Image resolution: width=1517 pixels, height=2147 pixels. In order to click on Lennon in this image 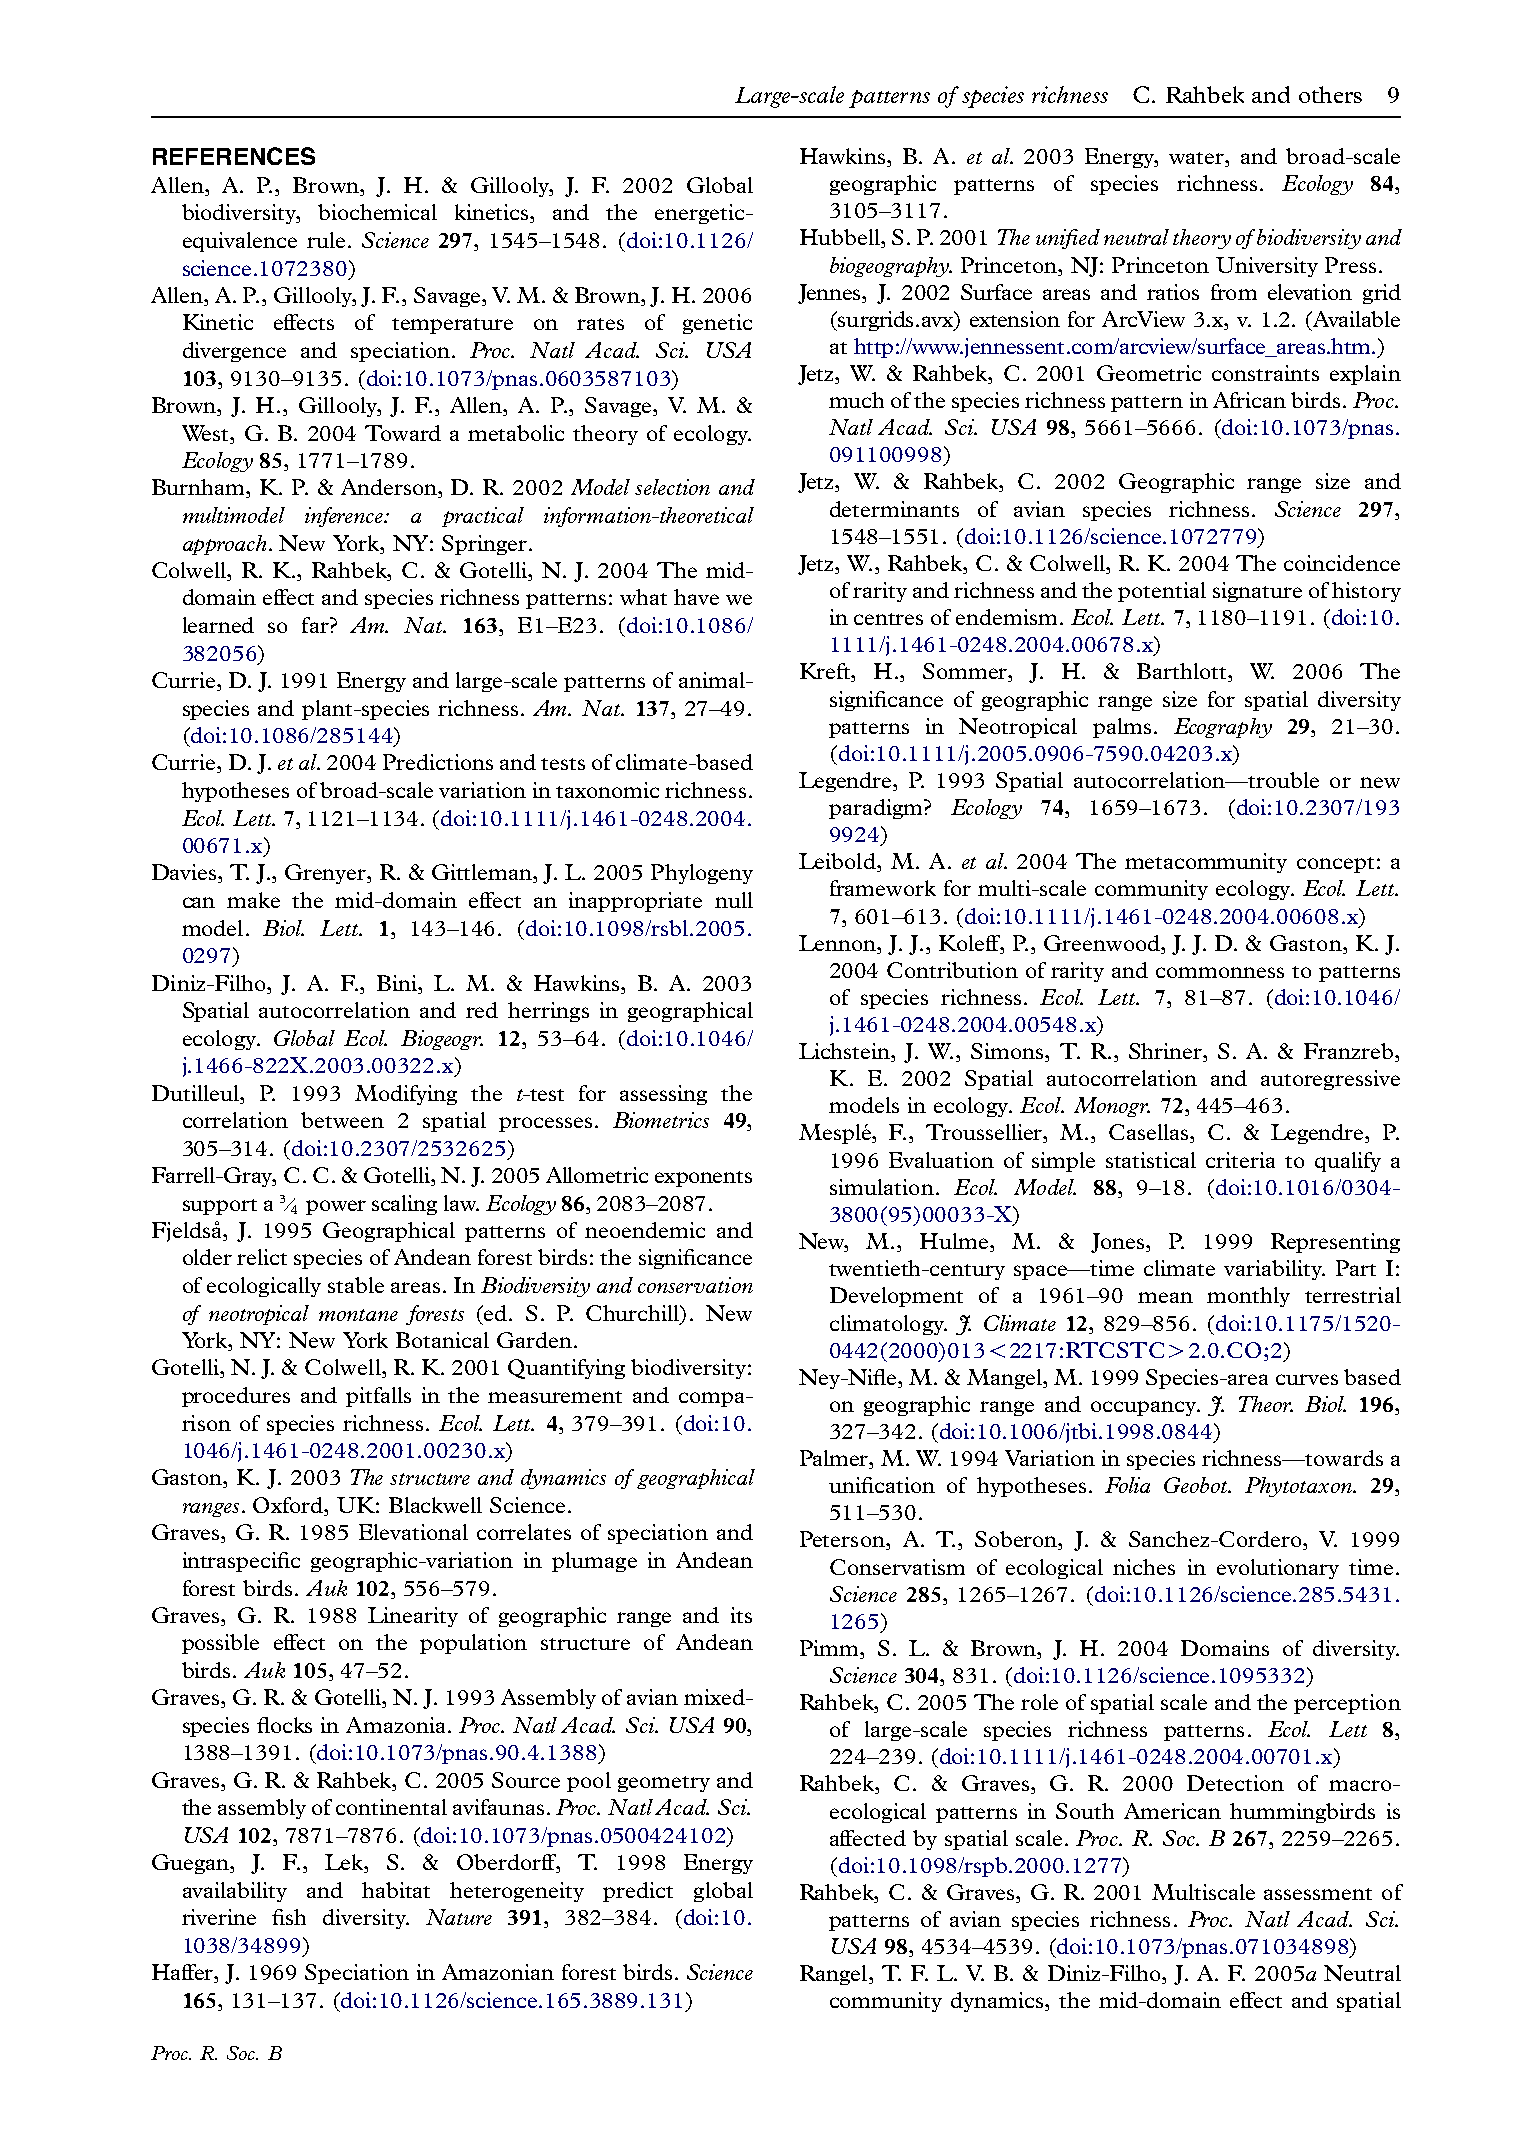, I will do `click(839, 943)`.
